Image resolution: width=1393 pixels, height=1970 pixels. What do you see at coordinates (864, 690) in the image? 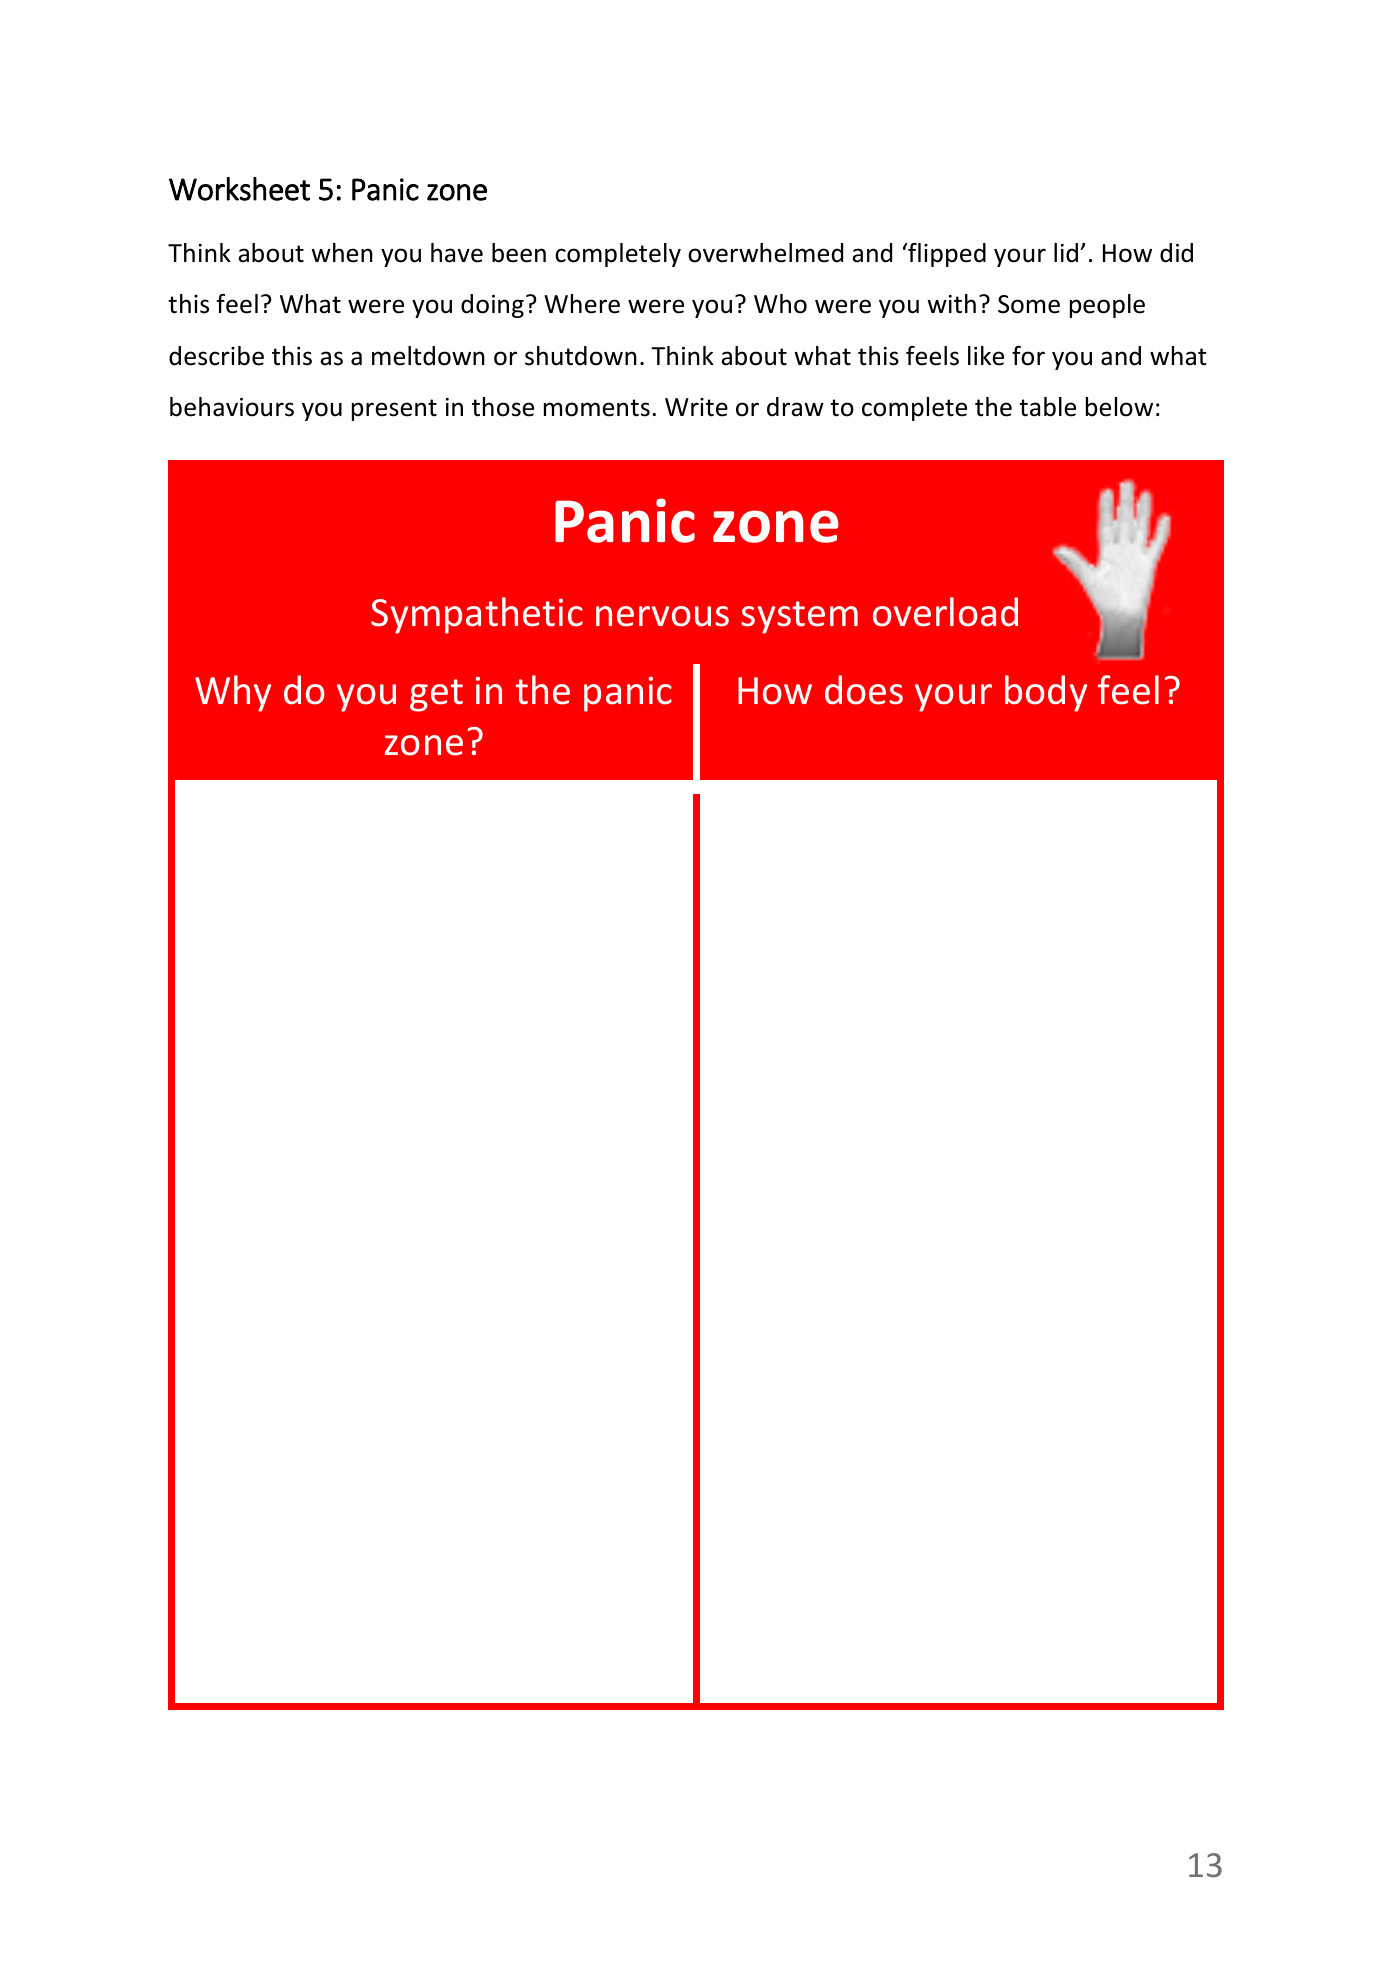
I see `does` at bounding box center [864, 690].
